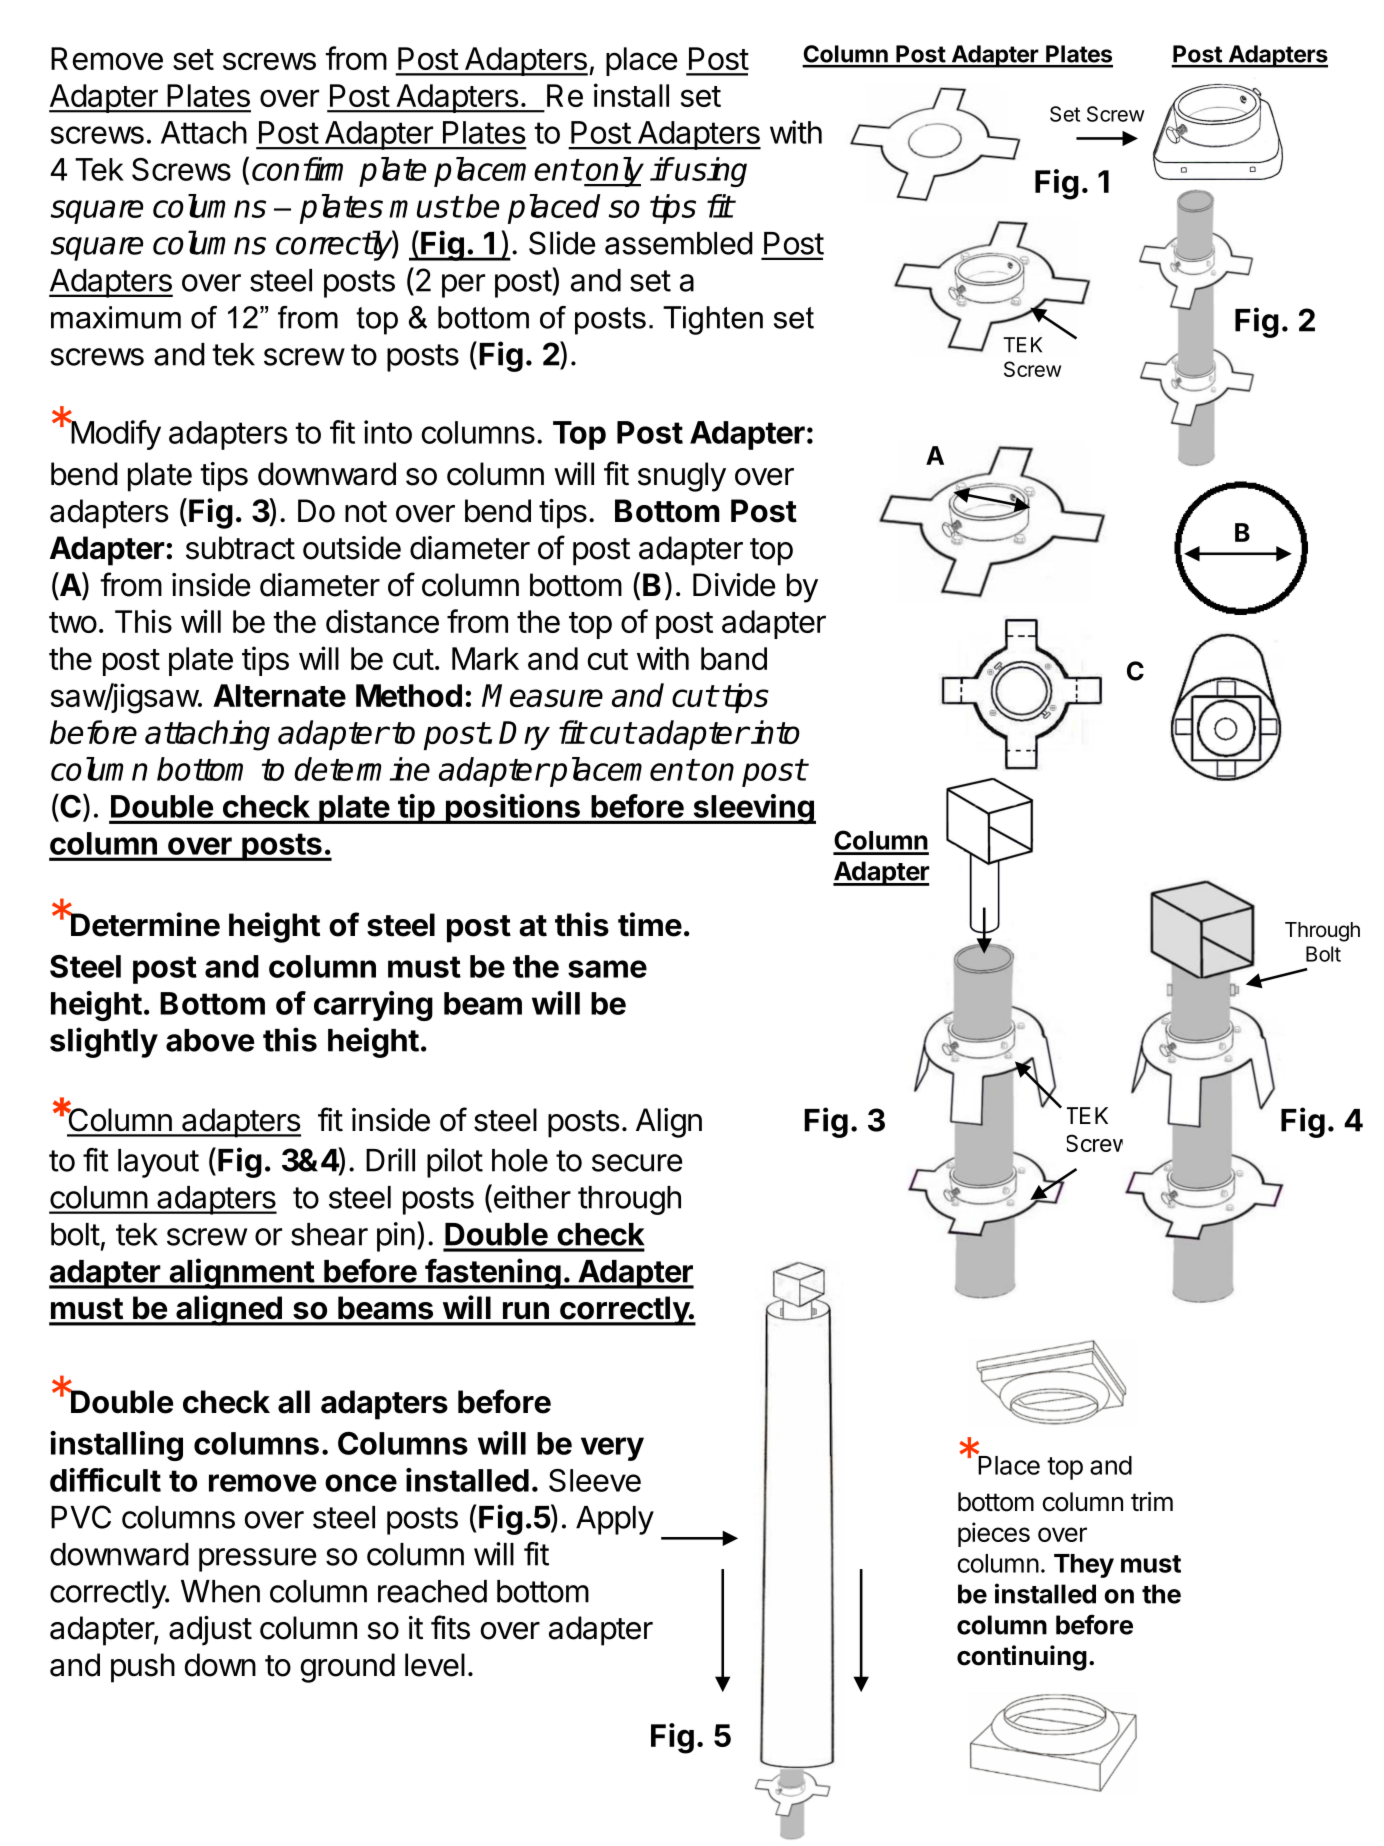 Image resolution: width=1384 pixels, height=1846 pixels. Describe the element at coordinates (615, 1520) in the document. I see `Apply` at that location.
